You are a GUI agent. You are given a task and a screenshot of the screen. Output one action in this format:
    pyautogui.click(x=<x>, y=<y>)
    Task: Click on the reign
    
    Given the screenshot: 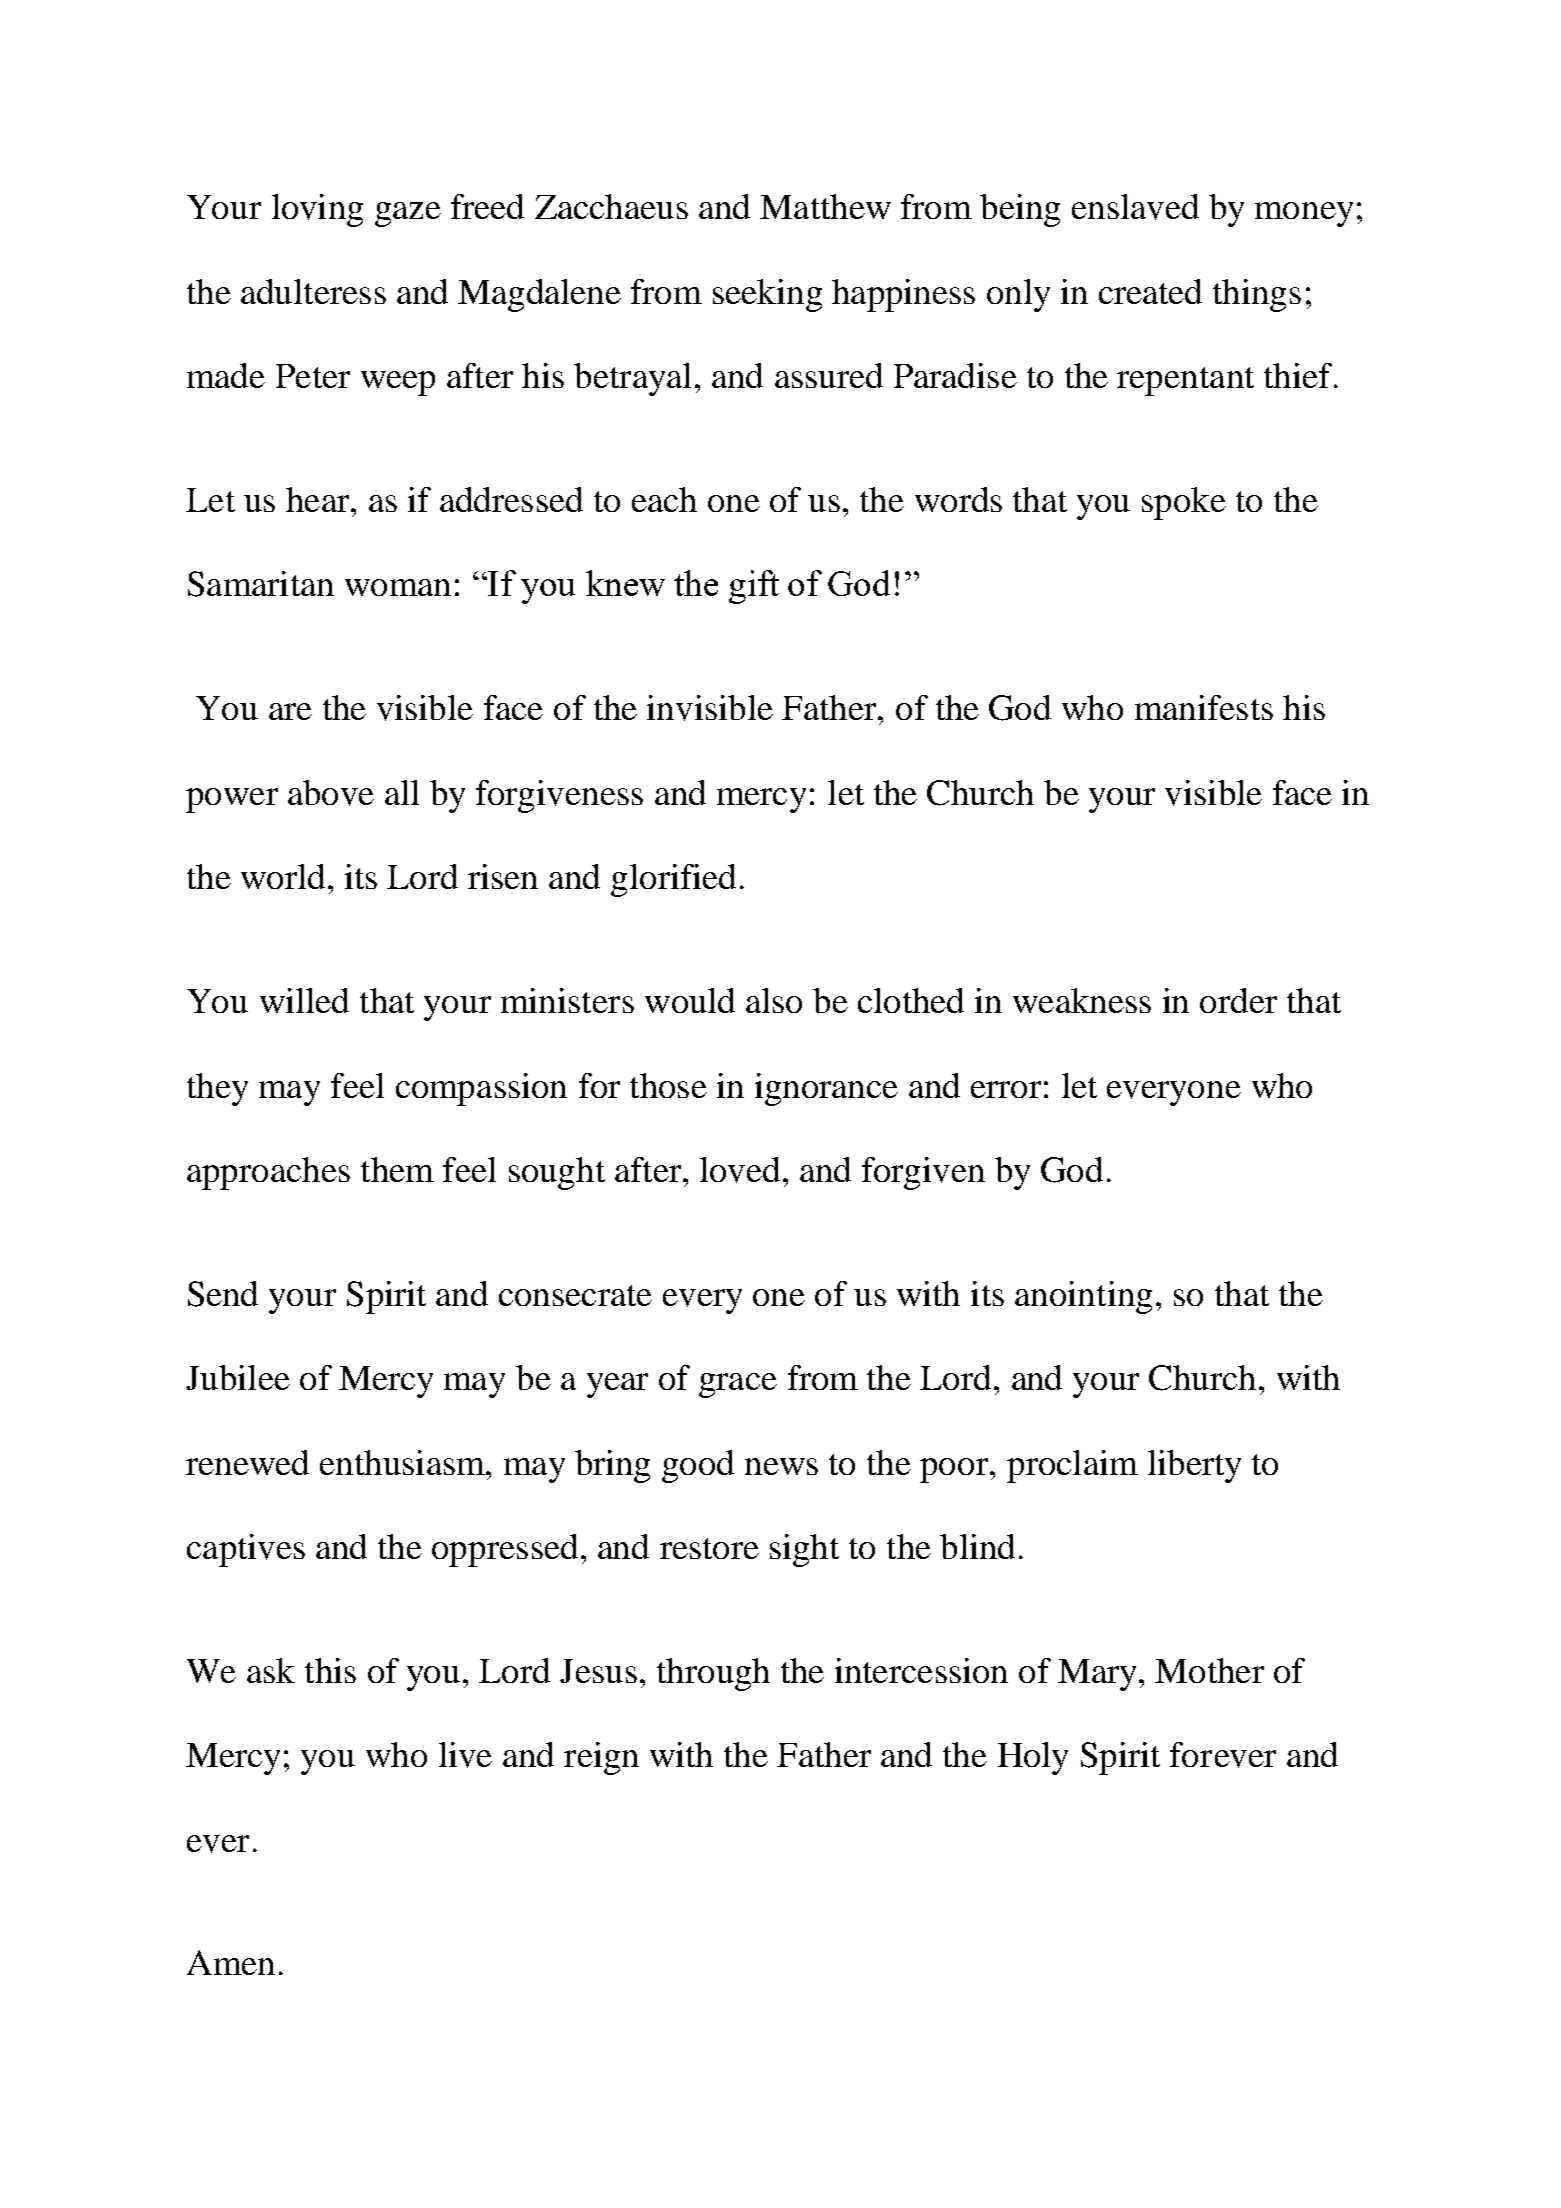 What is the action you would take?
    pyautogui.click(x=601, y=1758)
